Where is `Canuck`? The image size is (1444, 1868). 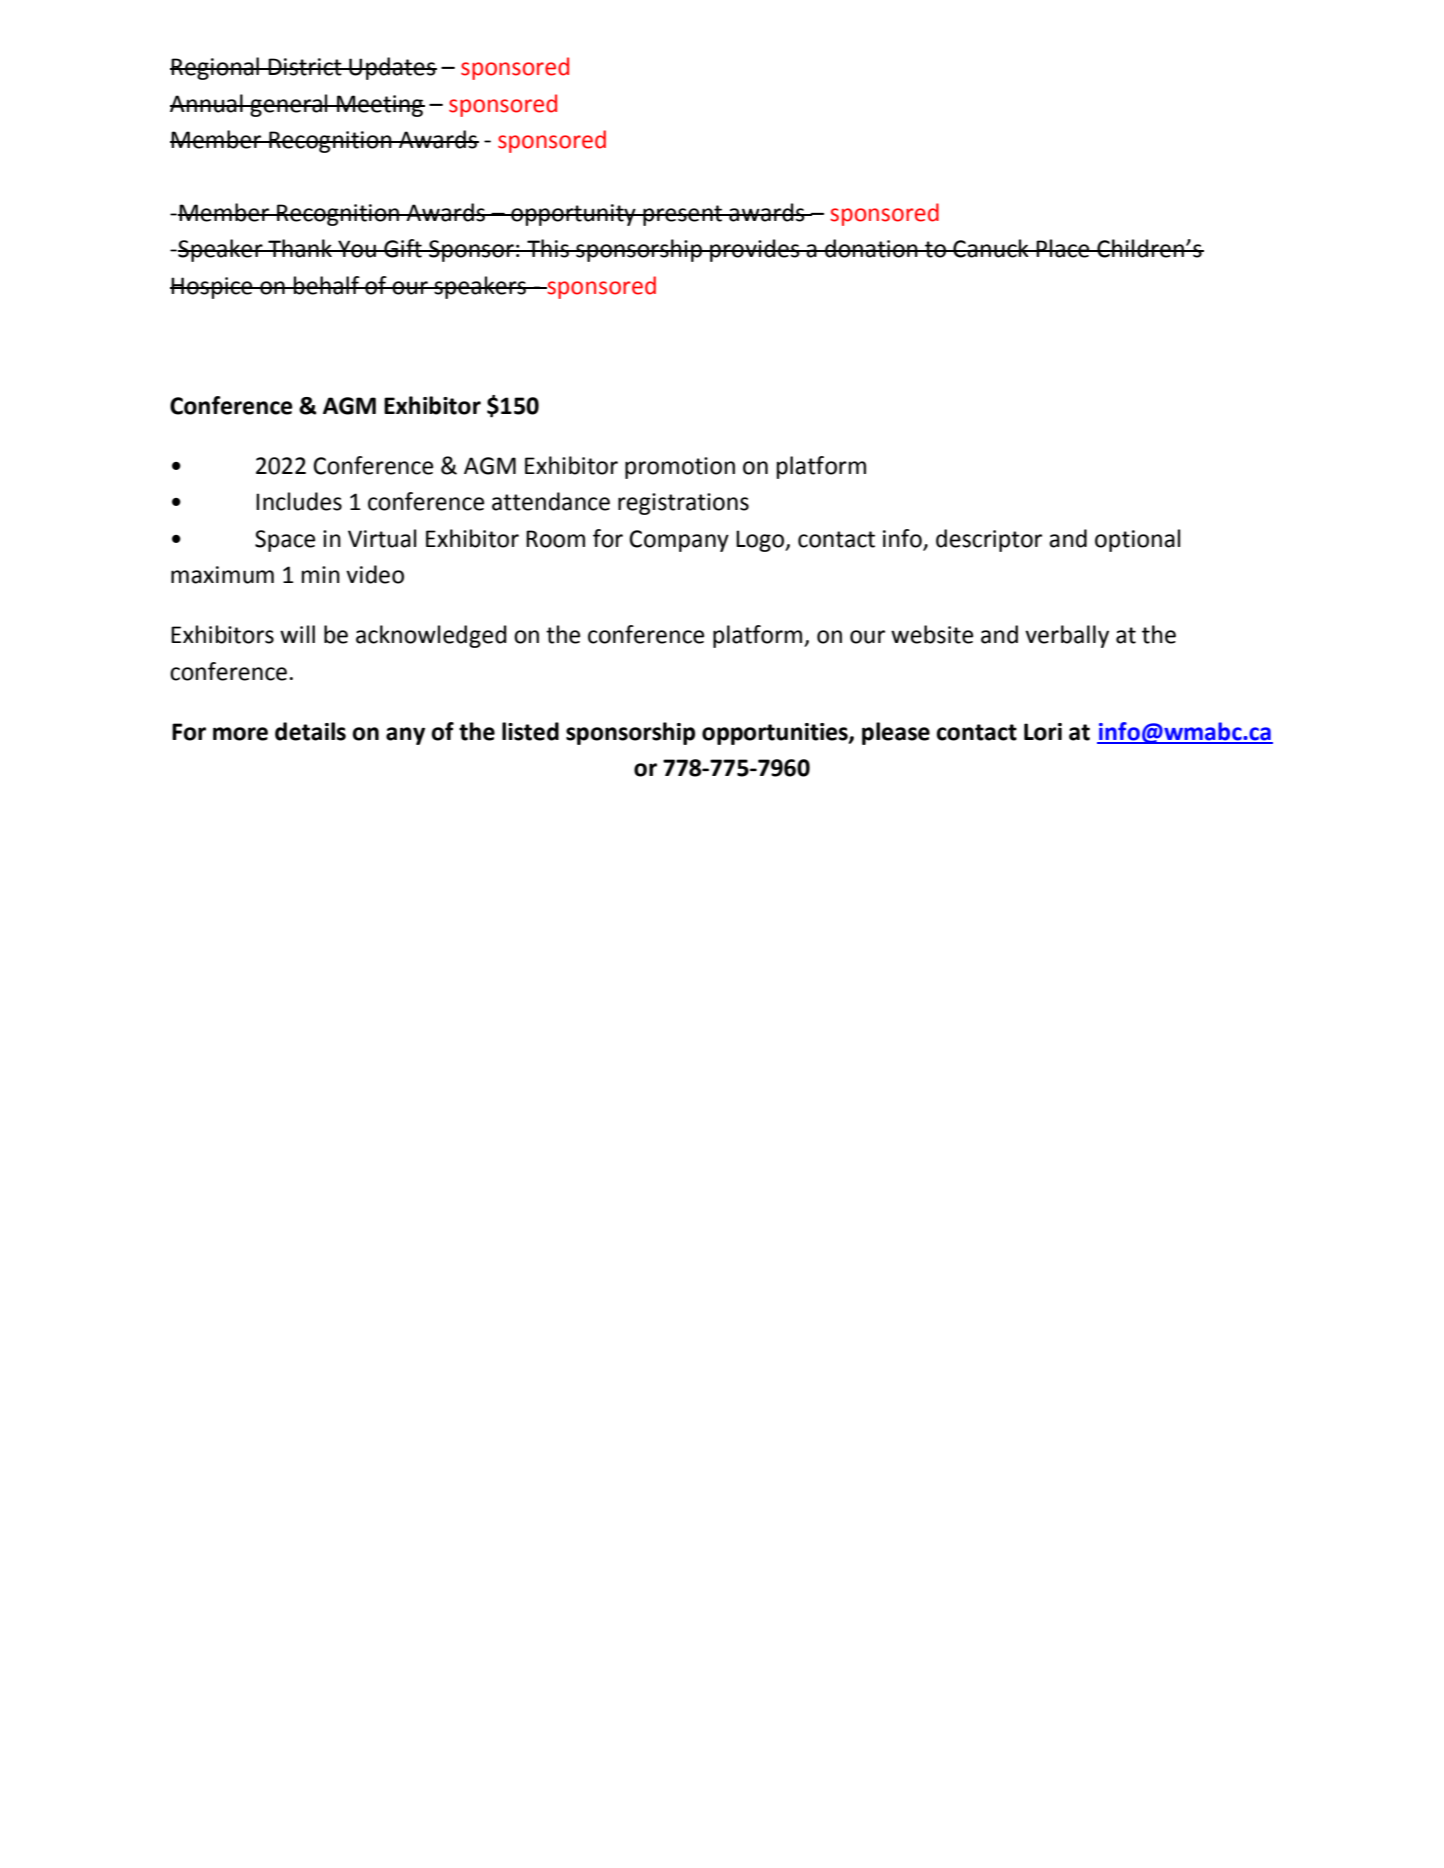
Canuck is located at coordinates (991, 248).
